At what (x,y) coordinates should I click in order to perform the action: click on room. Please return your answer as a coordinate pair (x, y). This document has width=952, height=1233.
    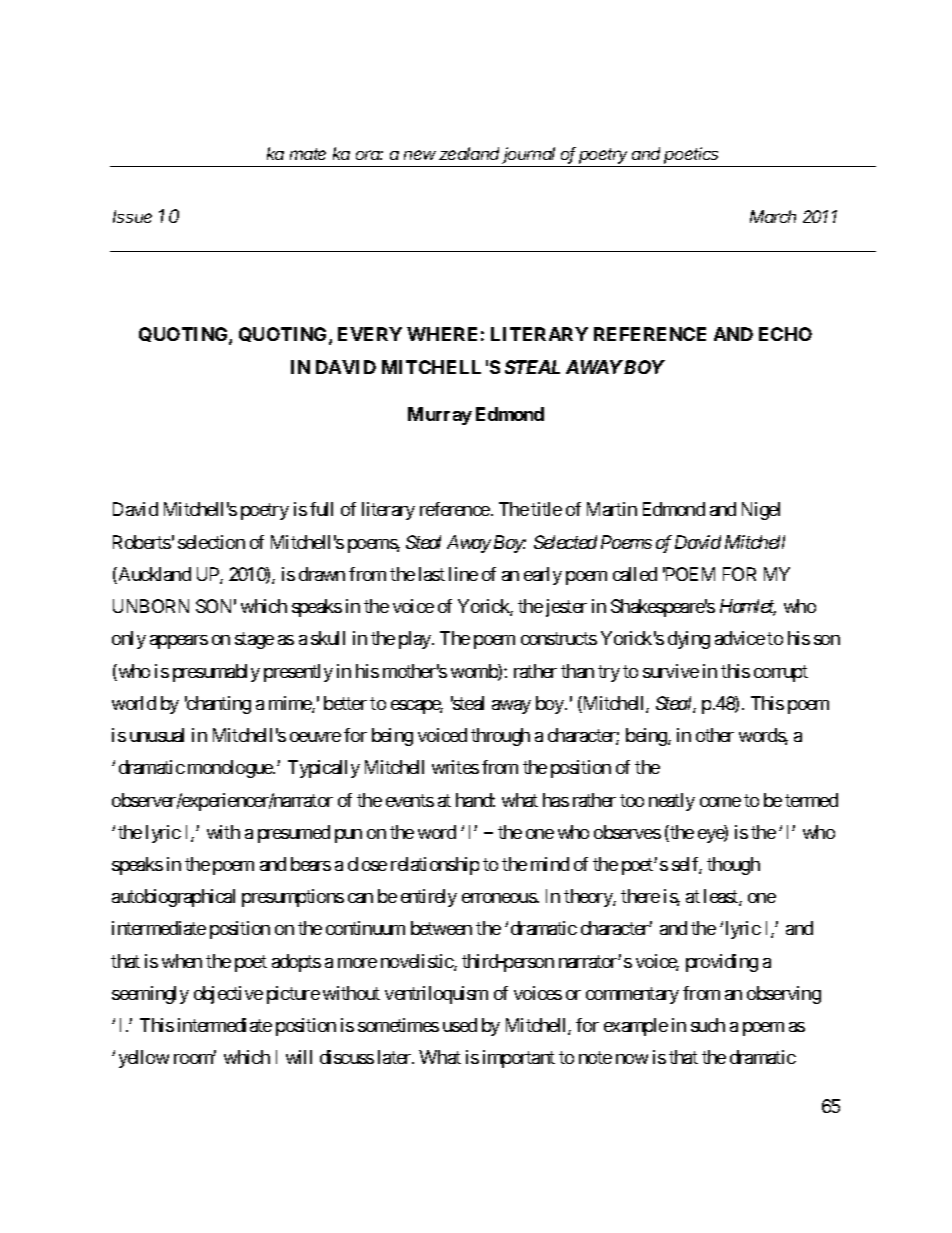
    Looking at the image, I should click on (194, 1059).
